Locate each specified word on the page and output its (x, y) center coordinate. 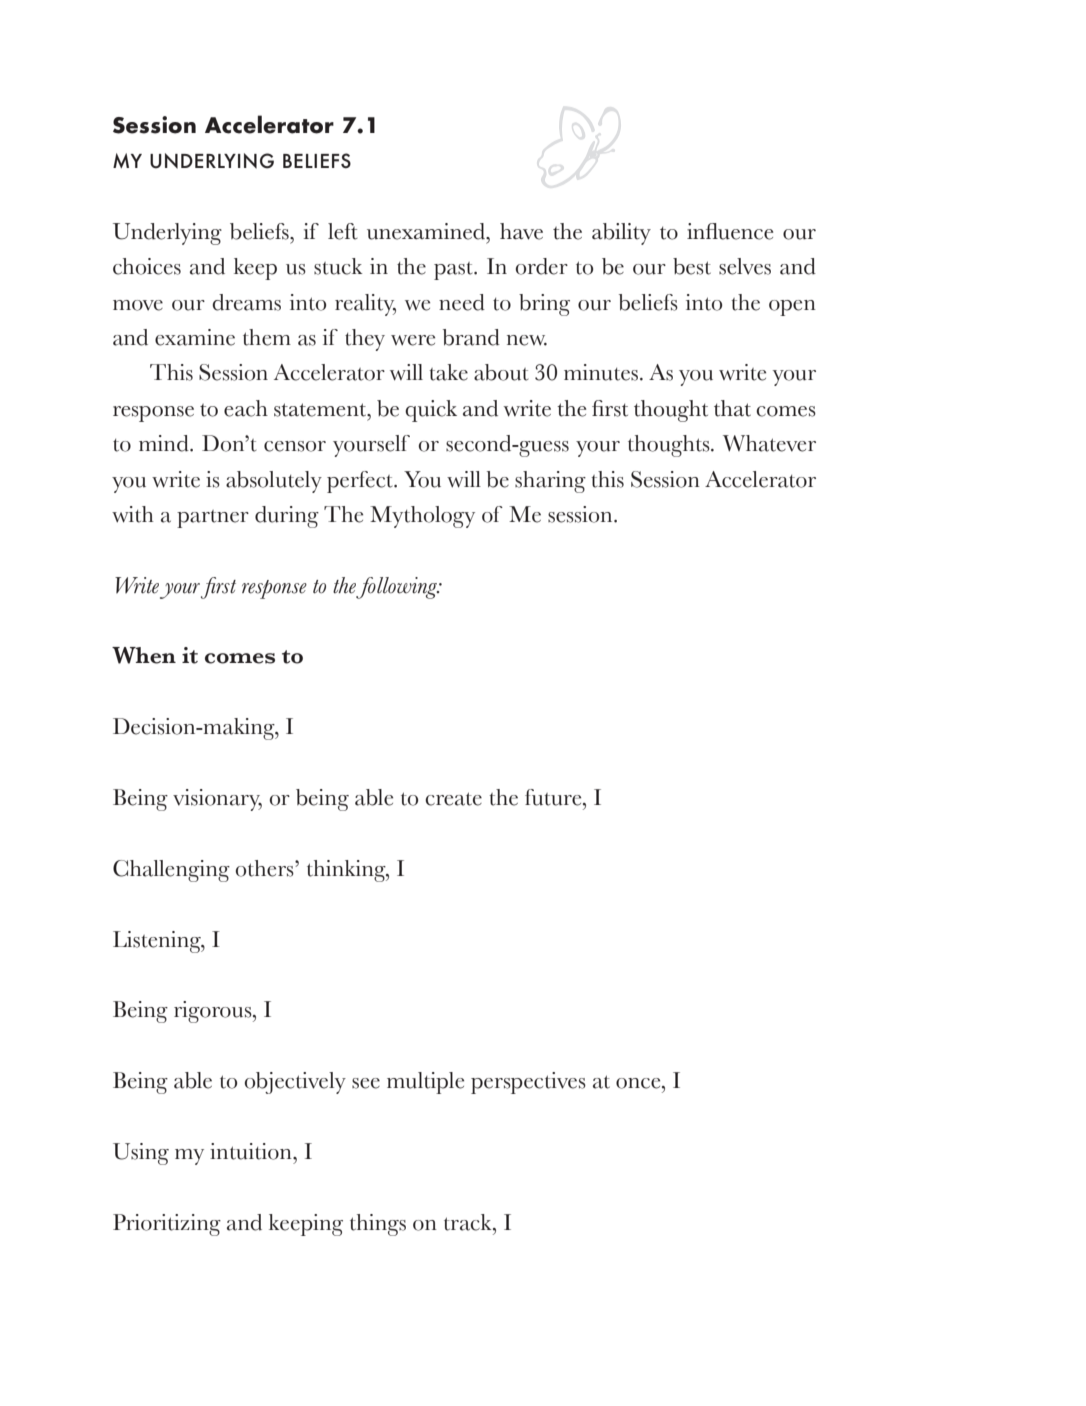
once (639, 1083)
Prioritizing (167, 1225)
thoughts (670, 446)
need (462, 302)
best (692, 266)
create (453, 799)
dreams (246, 302)
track (469, 1222)
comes (240, 658)
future (554, 797)
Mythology (422, 517)
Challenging (171, 871)
